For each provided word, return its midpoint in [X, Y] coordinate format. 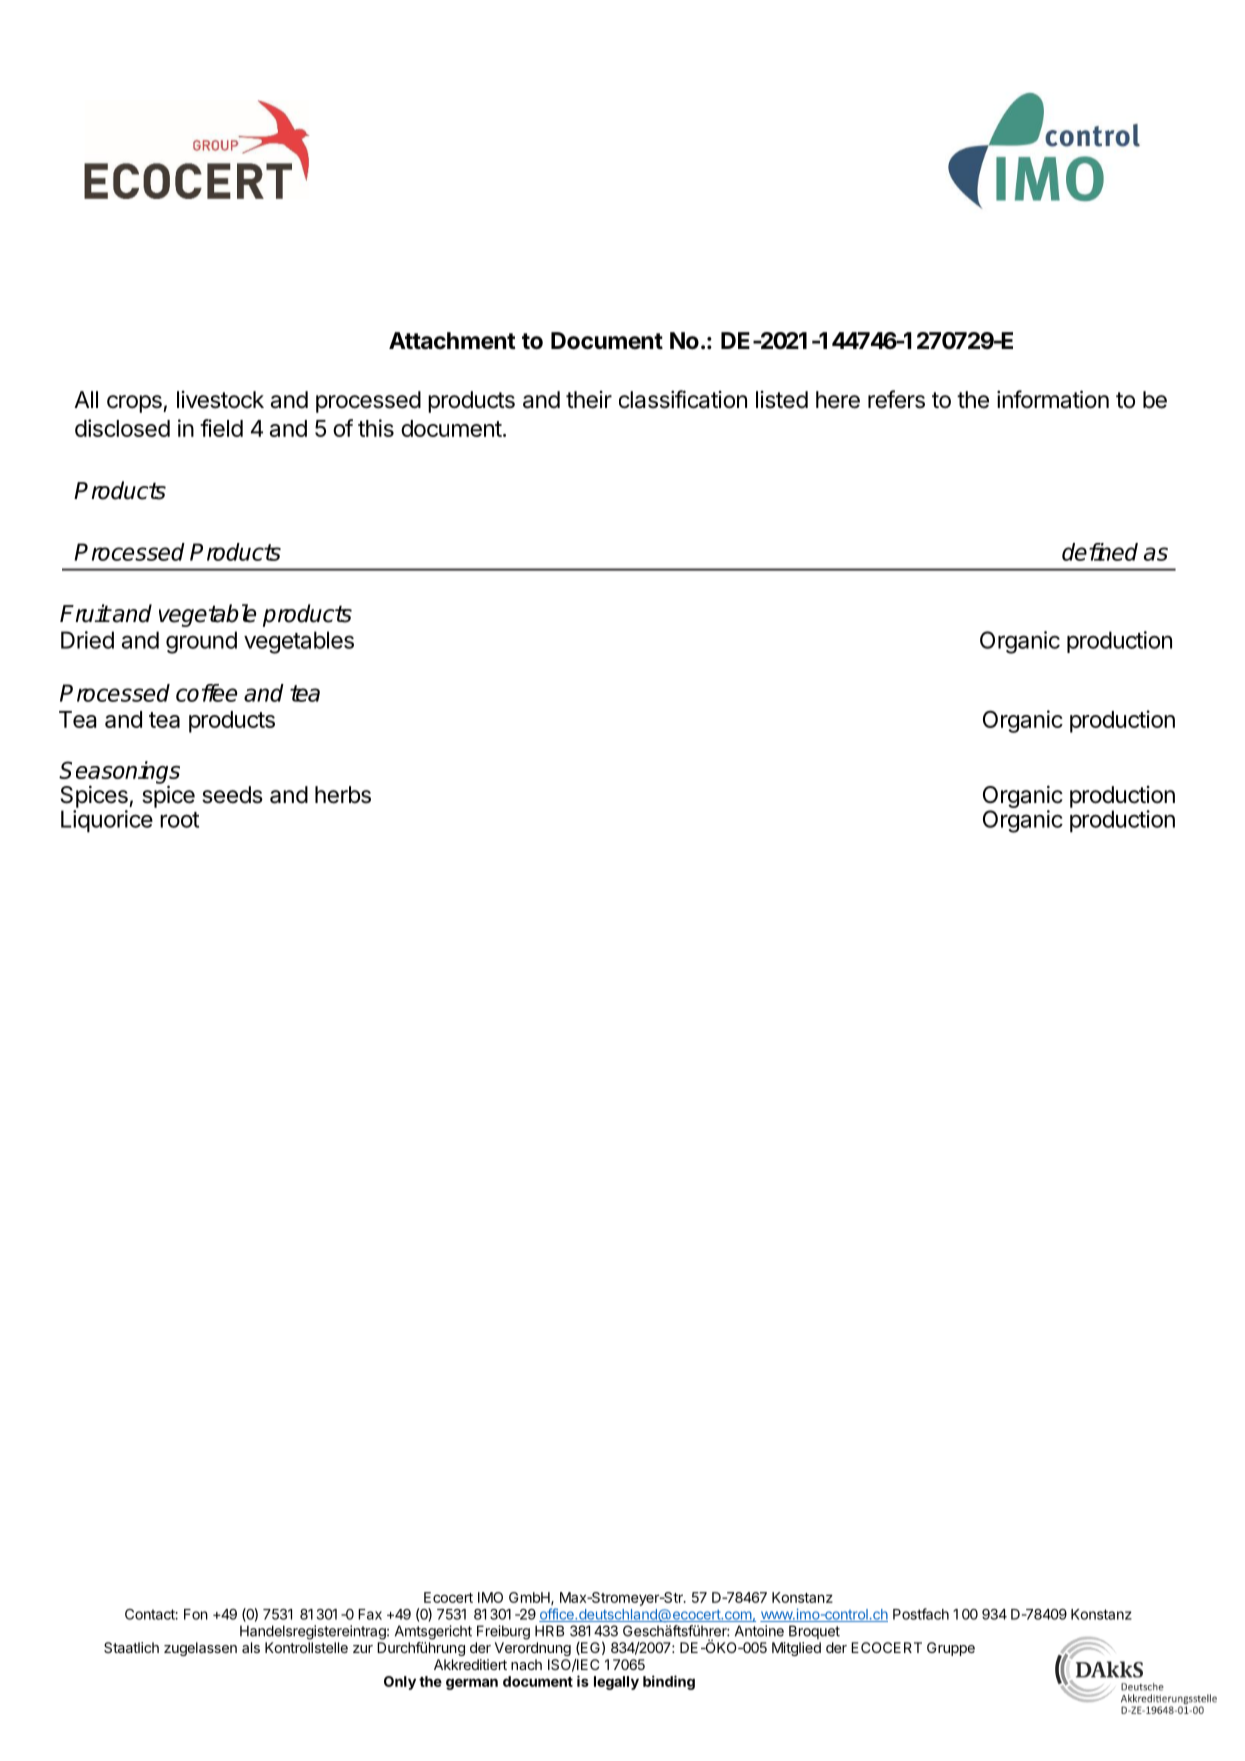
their [589, 400]
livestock [220, 400]
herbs [343, 795]
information [1053, 399]
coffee [206, 693]
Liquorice [107, 821]
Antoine [759, 1631]
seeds [232, 795]
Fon [196, 1614]
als [251, 1647]
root [179, 820]
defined [1100, 552]
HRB [549, 1631]
